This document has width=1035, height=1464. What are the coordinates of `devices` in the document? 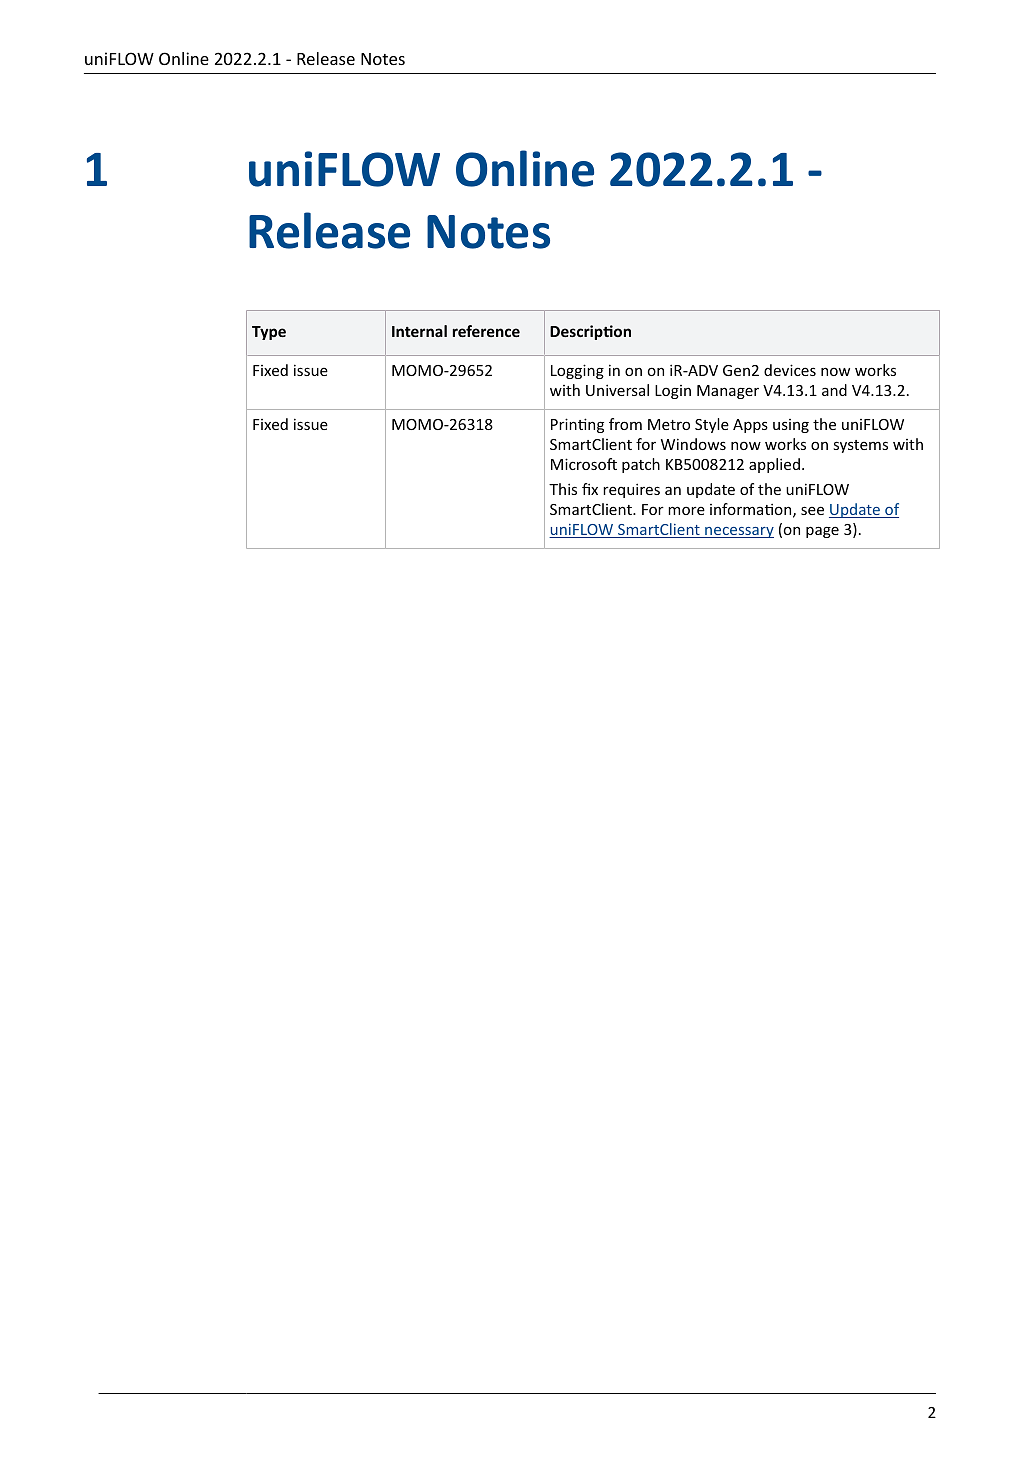 It's located at (790, 370).
